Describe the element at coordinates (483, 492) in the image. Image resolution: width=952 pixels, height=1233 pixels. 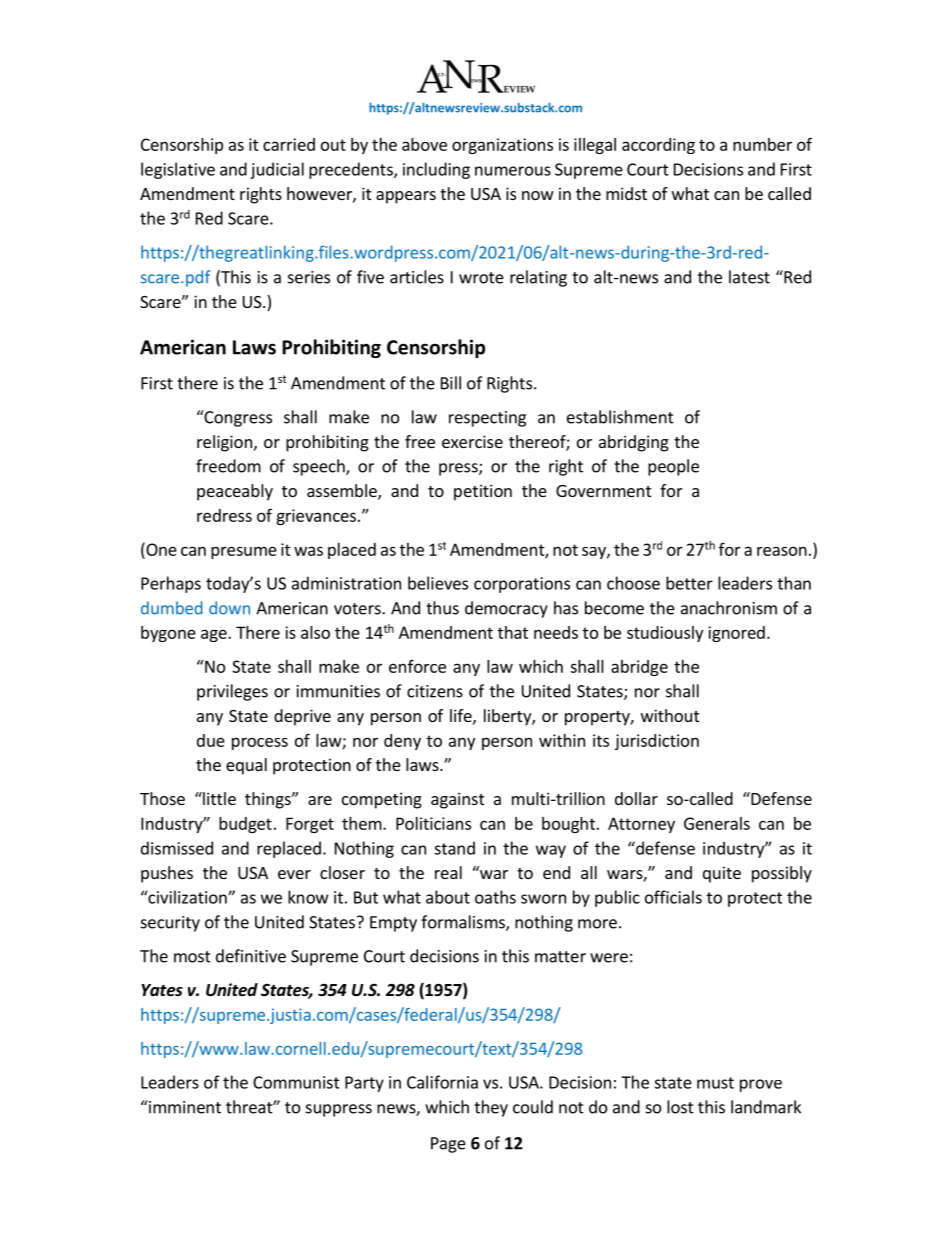
I see `petition` at that location.
